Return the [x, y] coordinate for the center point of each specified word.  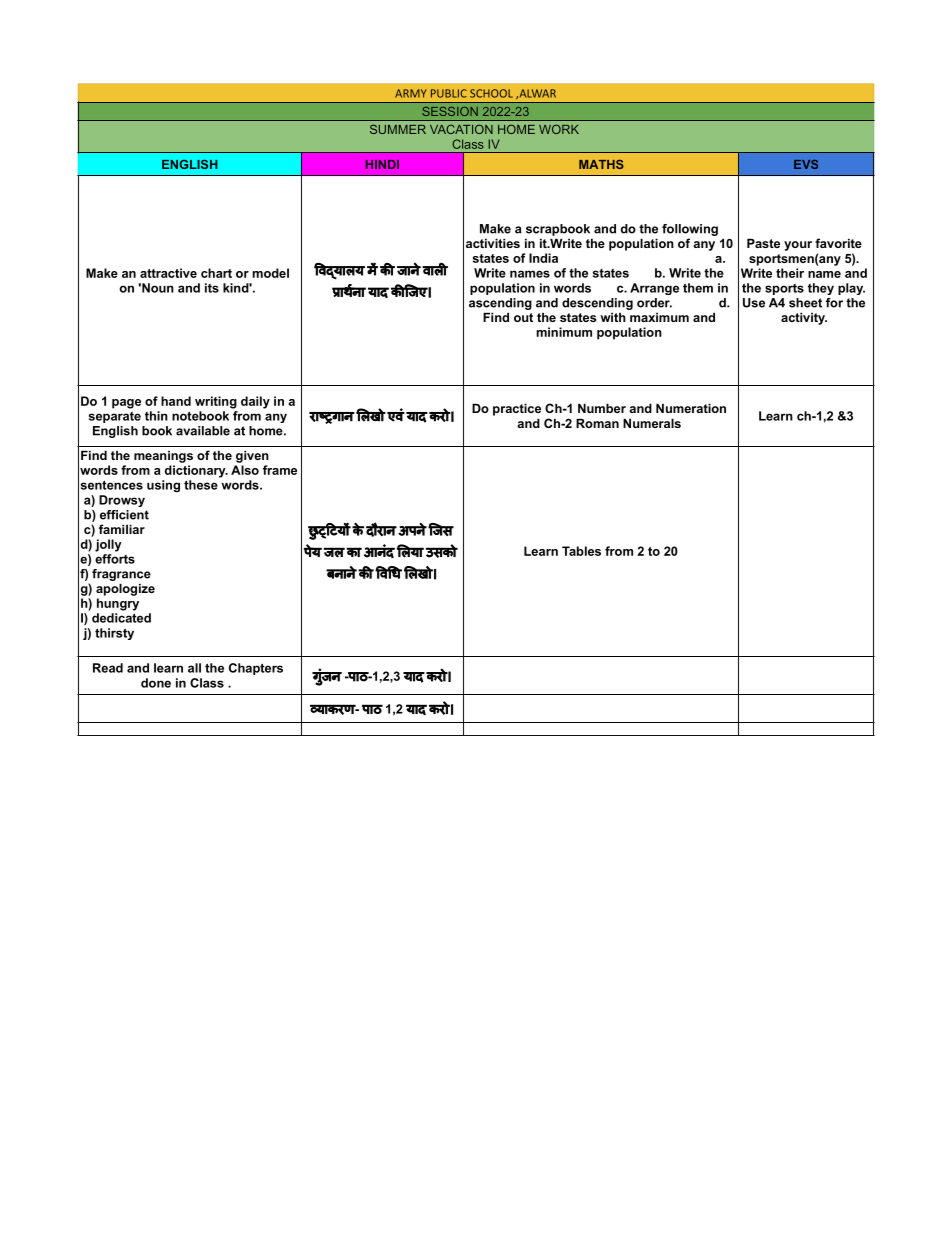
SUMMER [398, 129]
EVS [806, 164]
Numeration [691, 408]
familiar [122, 529]
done [156, 683]
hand [176, 401]
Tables [581, 551]
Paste [763, 243]
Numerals [652, 423]
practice [517, 409]
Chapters [256, 669]
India [543, 258]
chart [216, 273]
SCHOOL [491, 93]
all [194, 668]
